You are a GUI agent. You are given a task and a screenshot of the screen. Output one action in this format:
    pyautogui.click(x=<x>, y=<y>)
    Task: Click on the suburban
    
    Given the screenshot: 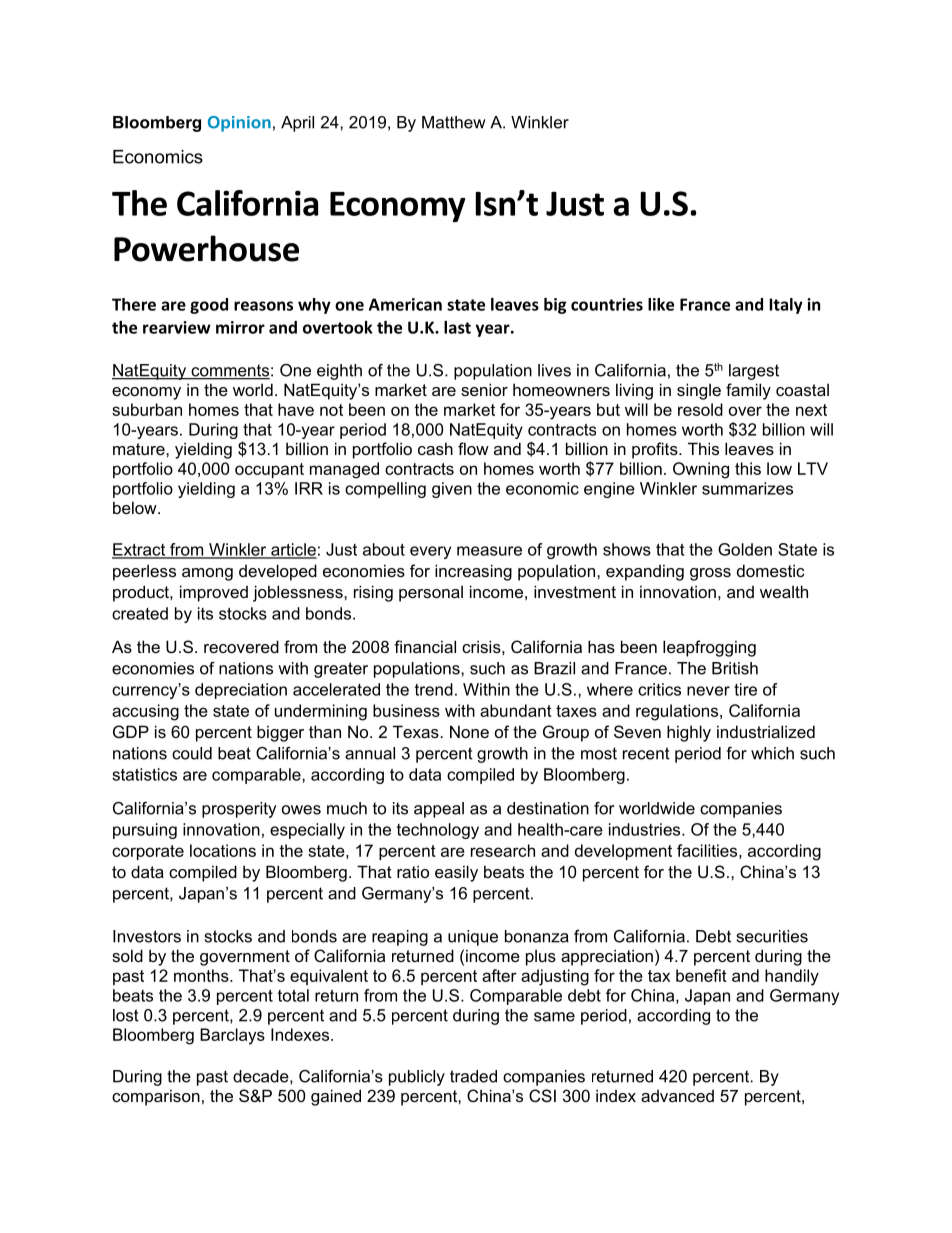 What is the action you would take?
    pyautogui.click(x=147, y=409)
